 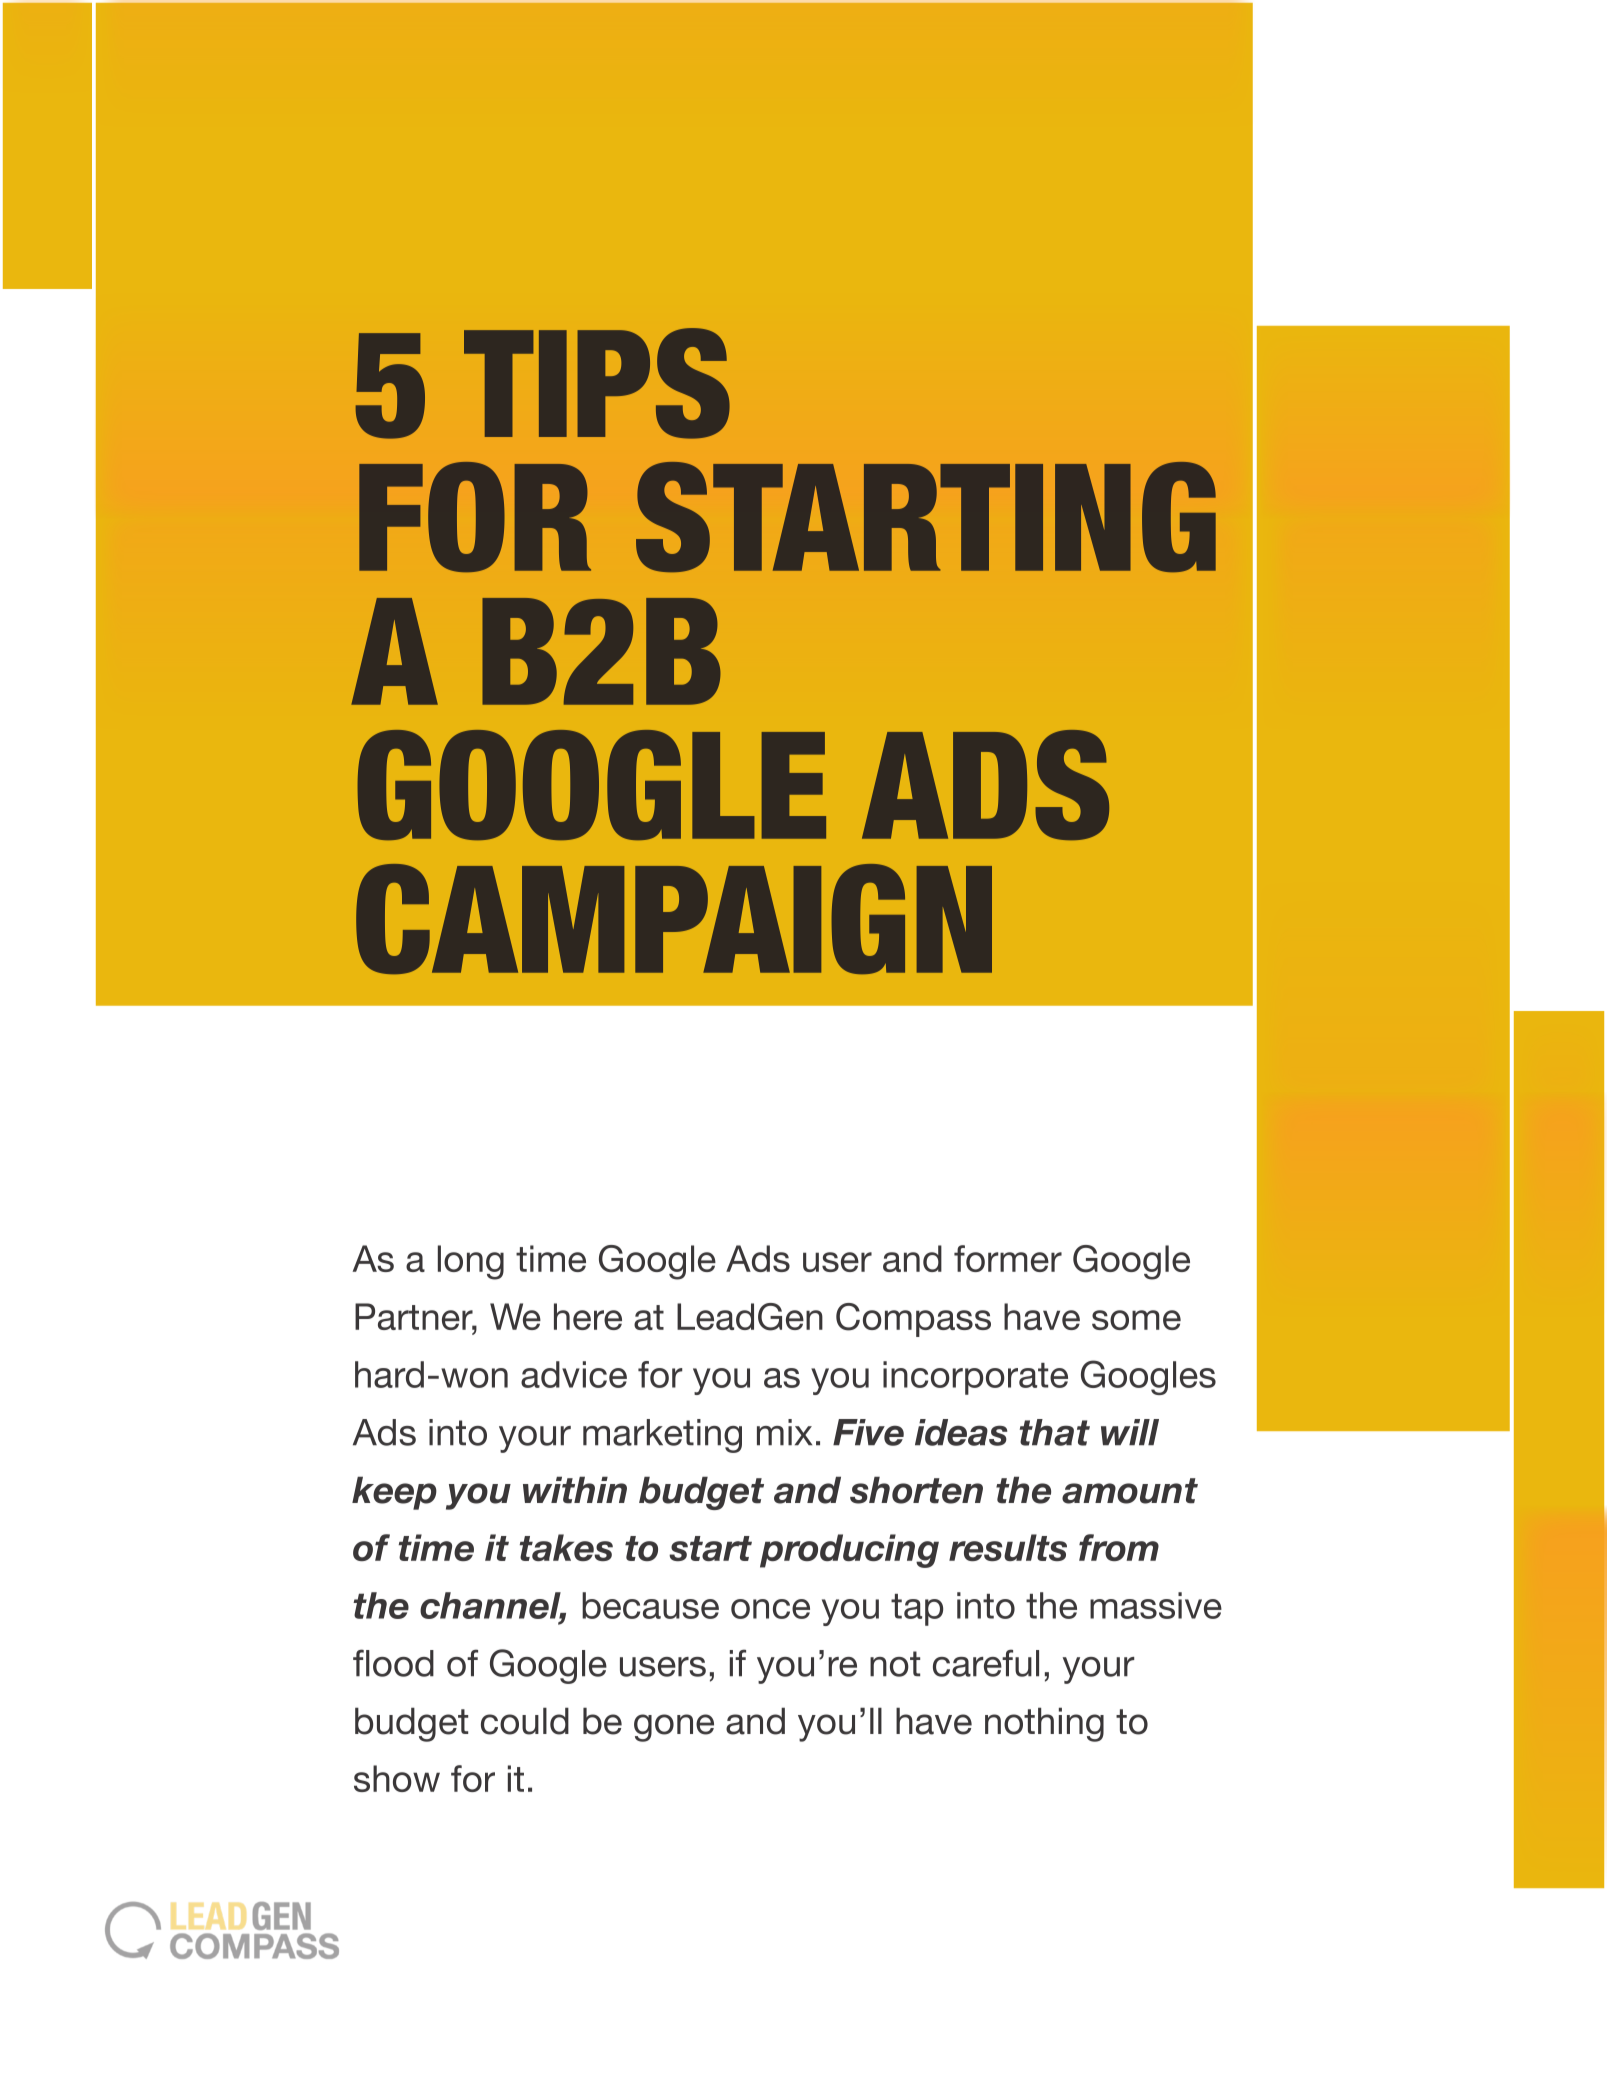 I want to click on CAMPAIGN, so click(x=674, y=919).
